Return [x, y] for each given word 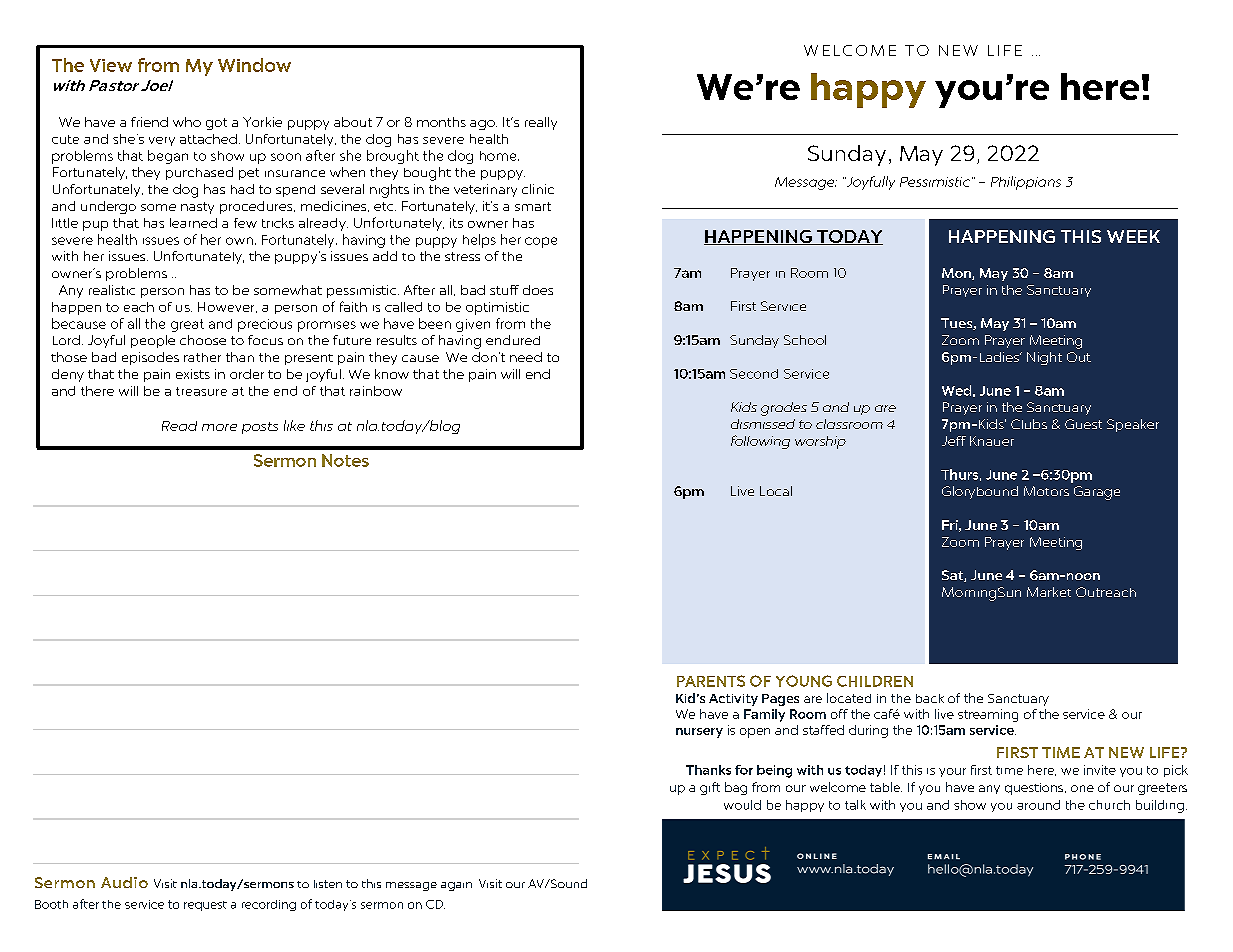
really [541, 123]
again [456, 886]
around [1038, 805]
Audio [124, 882]
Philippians [1026, 183]
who [187, 122]
